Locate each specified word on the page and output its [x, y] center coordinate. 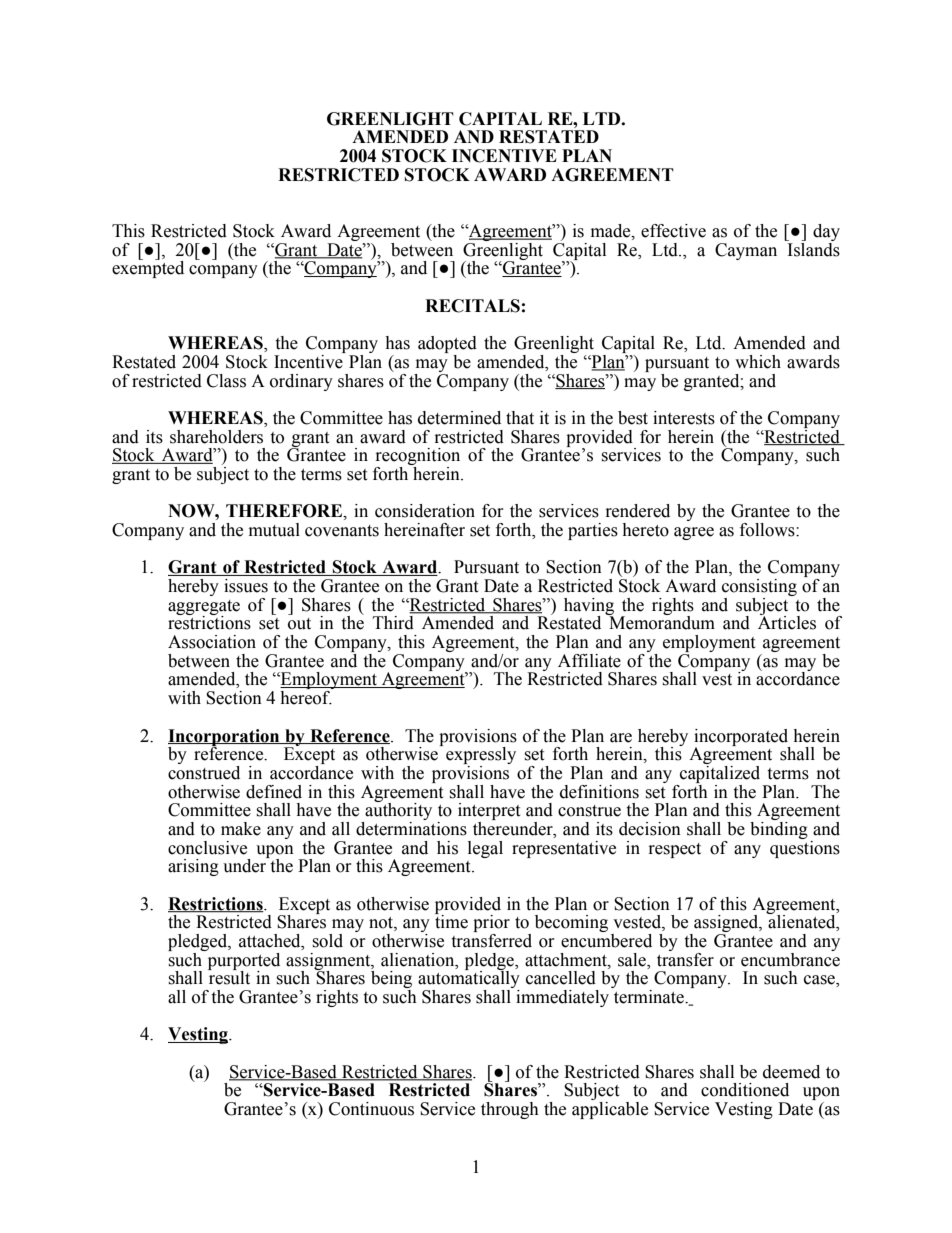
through [510, 1110]
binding [779, 829]
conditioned [745, 1090]
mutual [274, 530]
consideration [425, 511]
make [241, 829]
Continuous [371, 1109]
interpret [489, 813]
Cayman [746, 251]
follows [768, 530]
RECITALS [472, 306]
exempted [148, 268]
